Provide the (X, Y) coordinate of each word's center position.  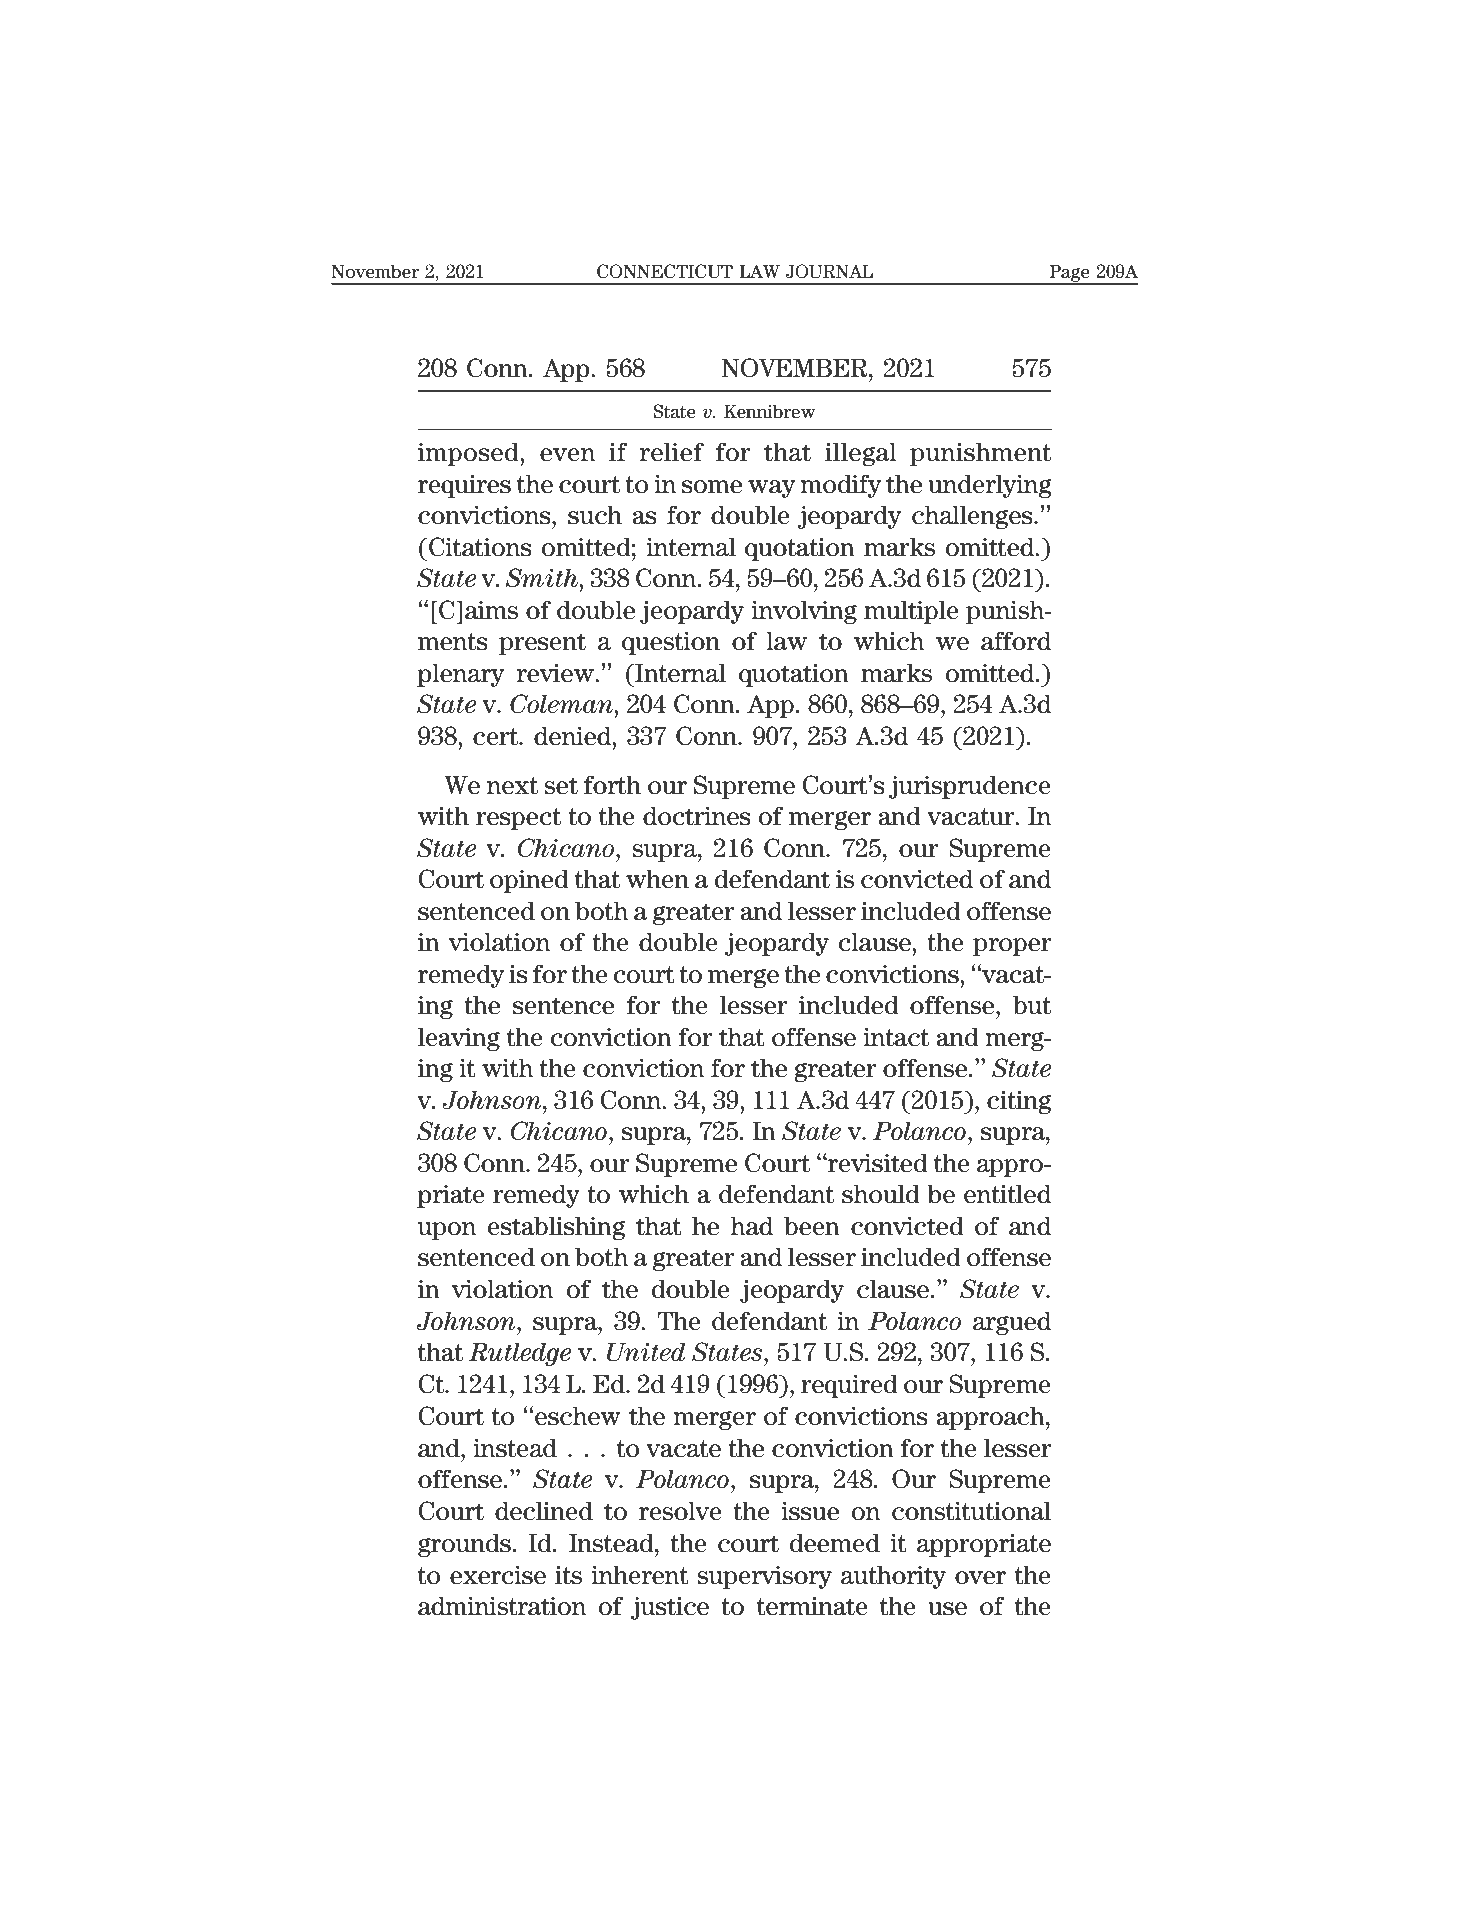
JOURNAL (829, 271)
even (567, 455)
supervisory (764, 1577)
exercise (498, 1575)
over (980, 1578)
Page (1069, 274)
